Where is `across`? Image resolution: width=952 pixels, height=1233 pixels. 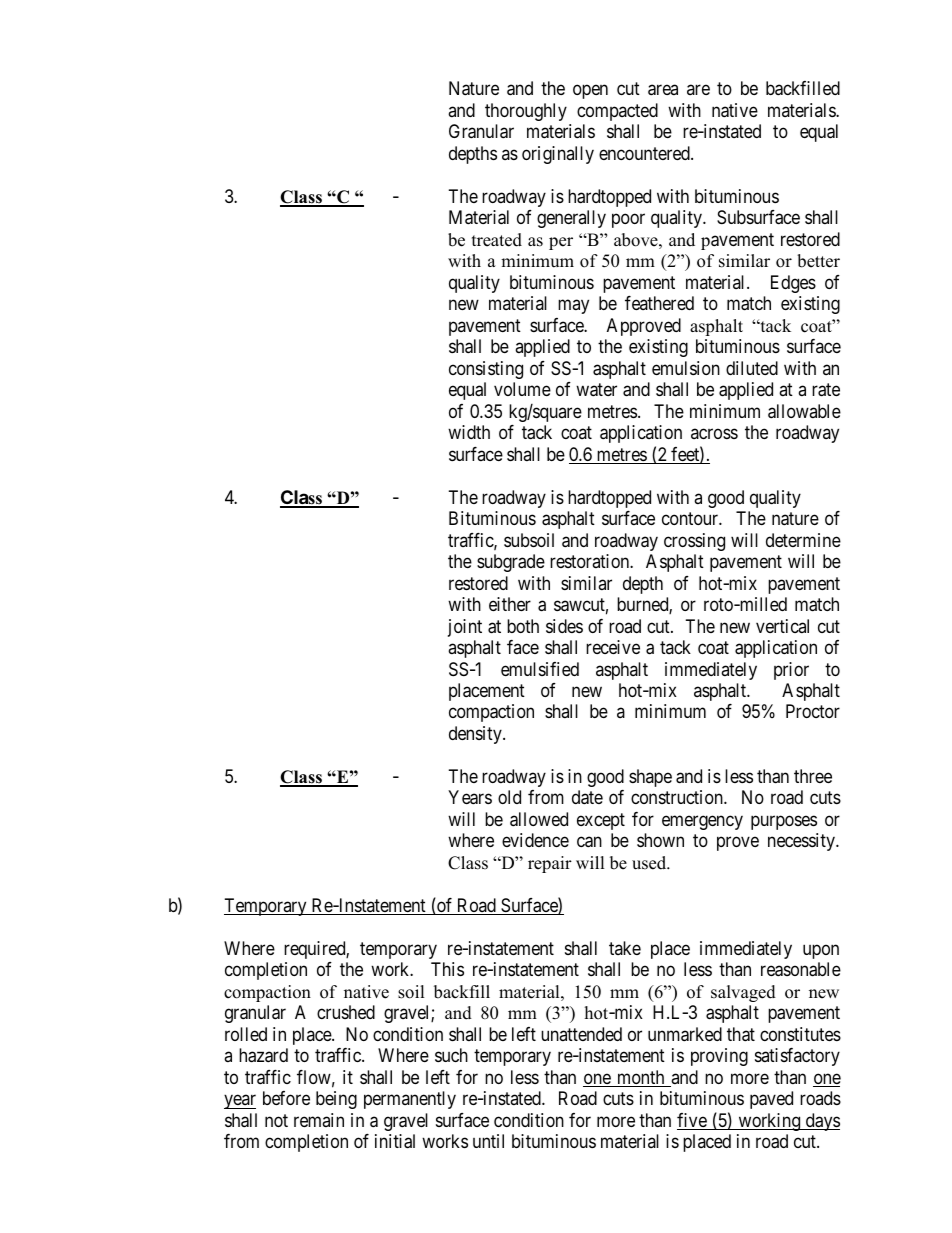
across is located at coordinates (714, 434).
